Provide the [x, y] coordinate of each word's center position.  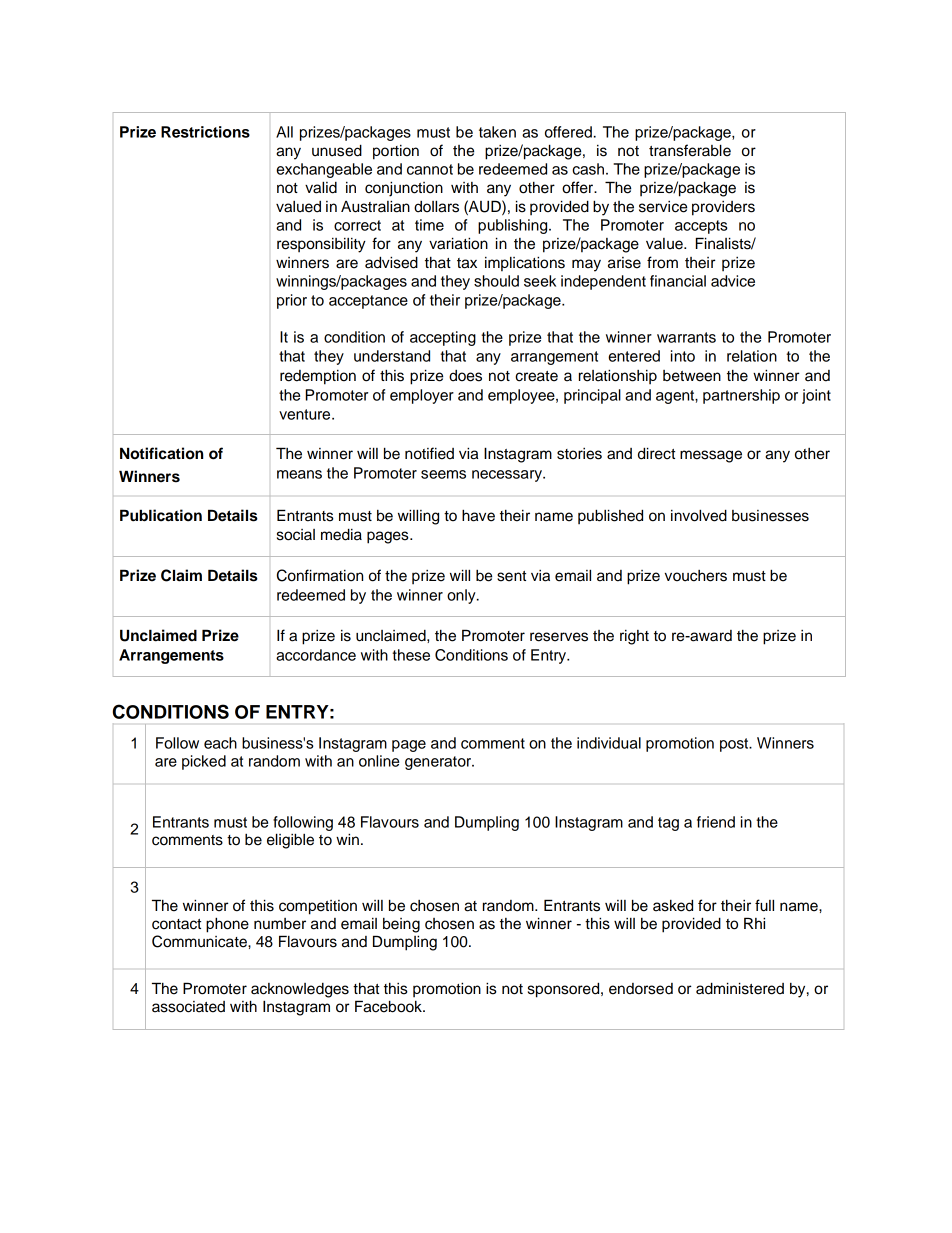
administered [740, 988]
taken [497, 132]
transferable [690, 150]
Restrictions [205, 132]
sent [511, 576]
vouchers [696, 576]
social [296, 535]
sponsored [565, 990]
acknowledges [300, 990]
